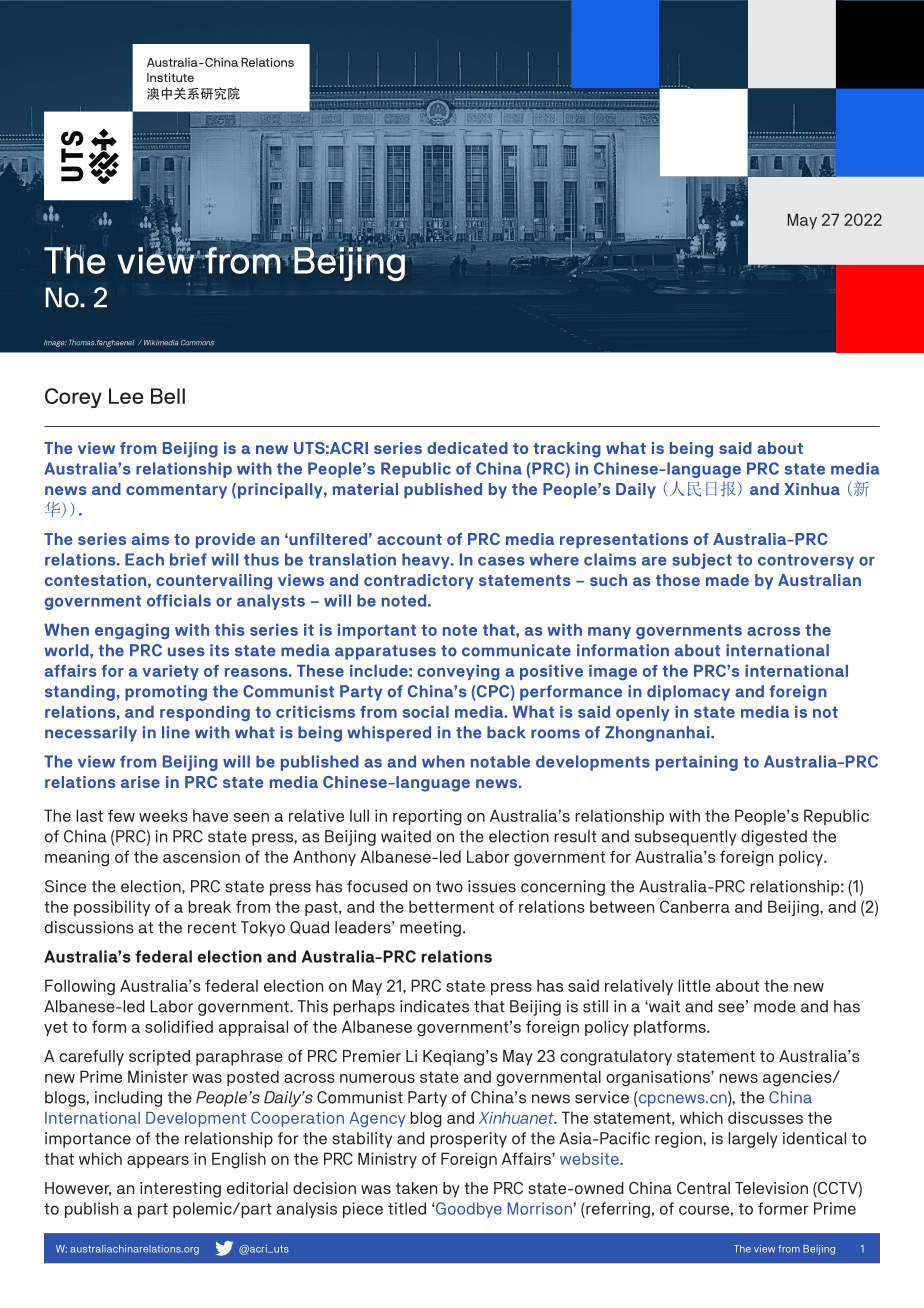  What do you see at coordinates (197, 343) in the image?
I see `Commons` at bounding box center [197, 343].
